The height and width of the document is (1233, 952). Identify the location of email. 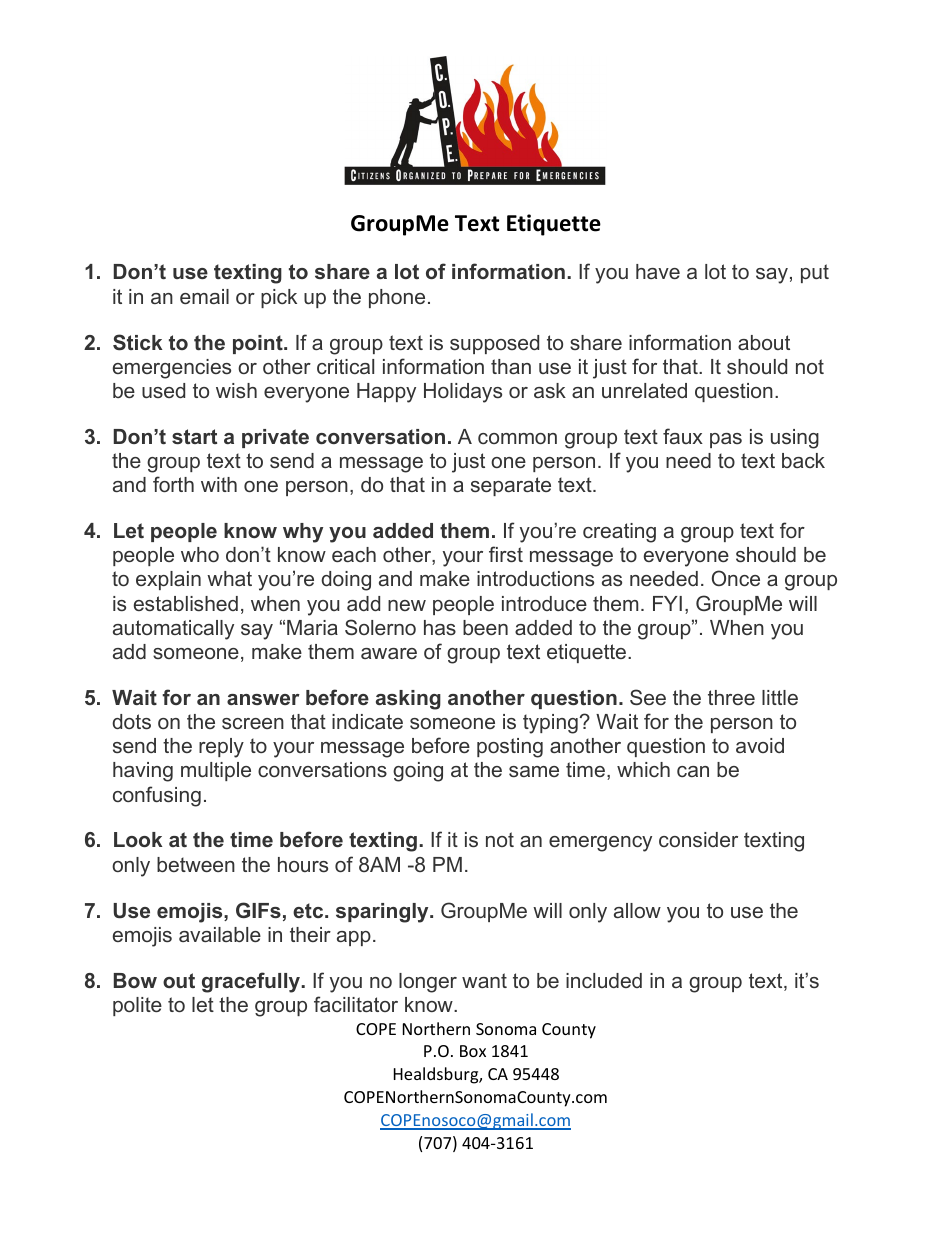
(204, 296).
